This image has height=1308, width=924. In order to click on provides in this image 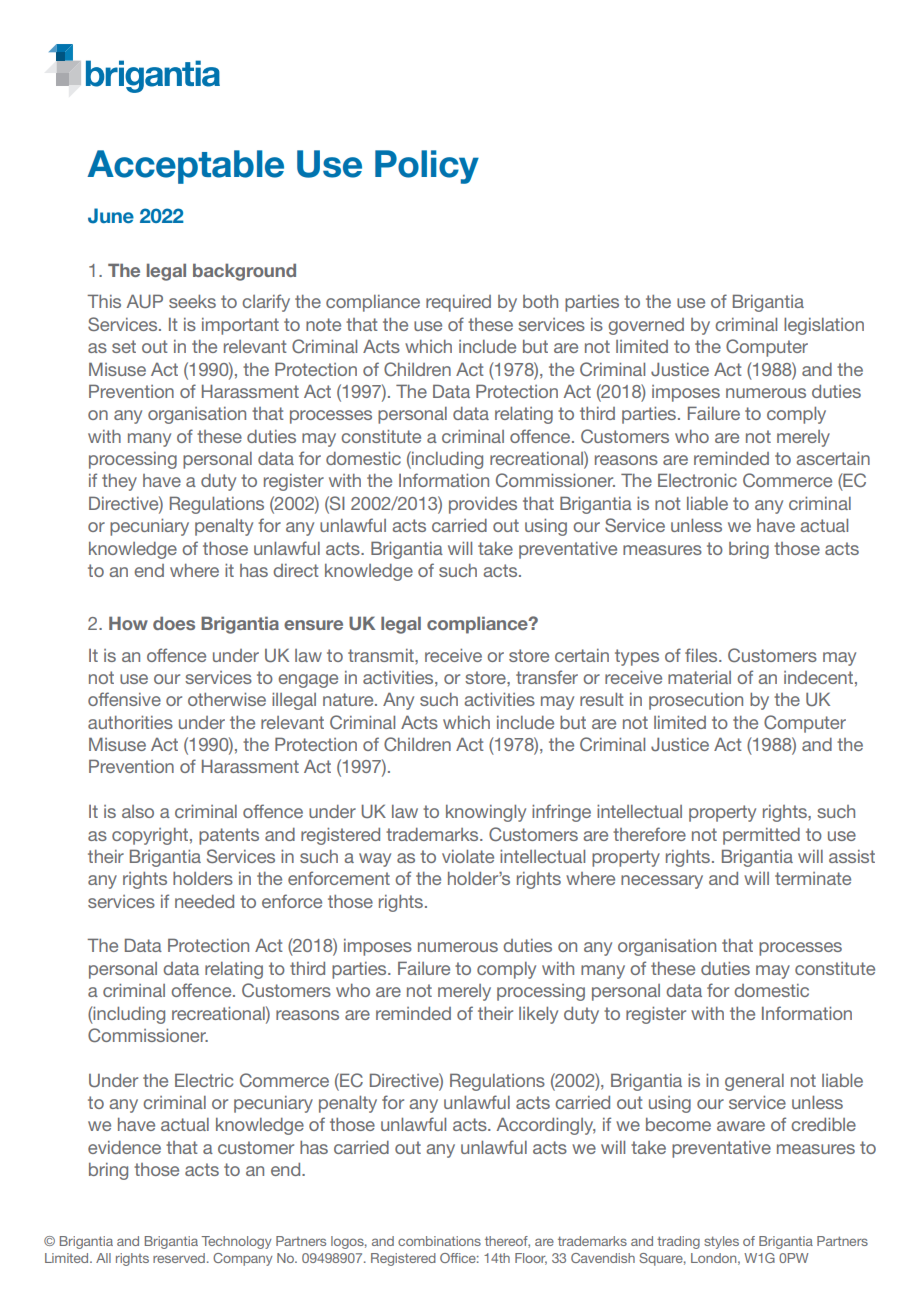, I will do `click(483, 505)`.
